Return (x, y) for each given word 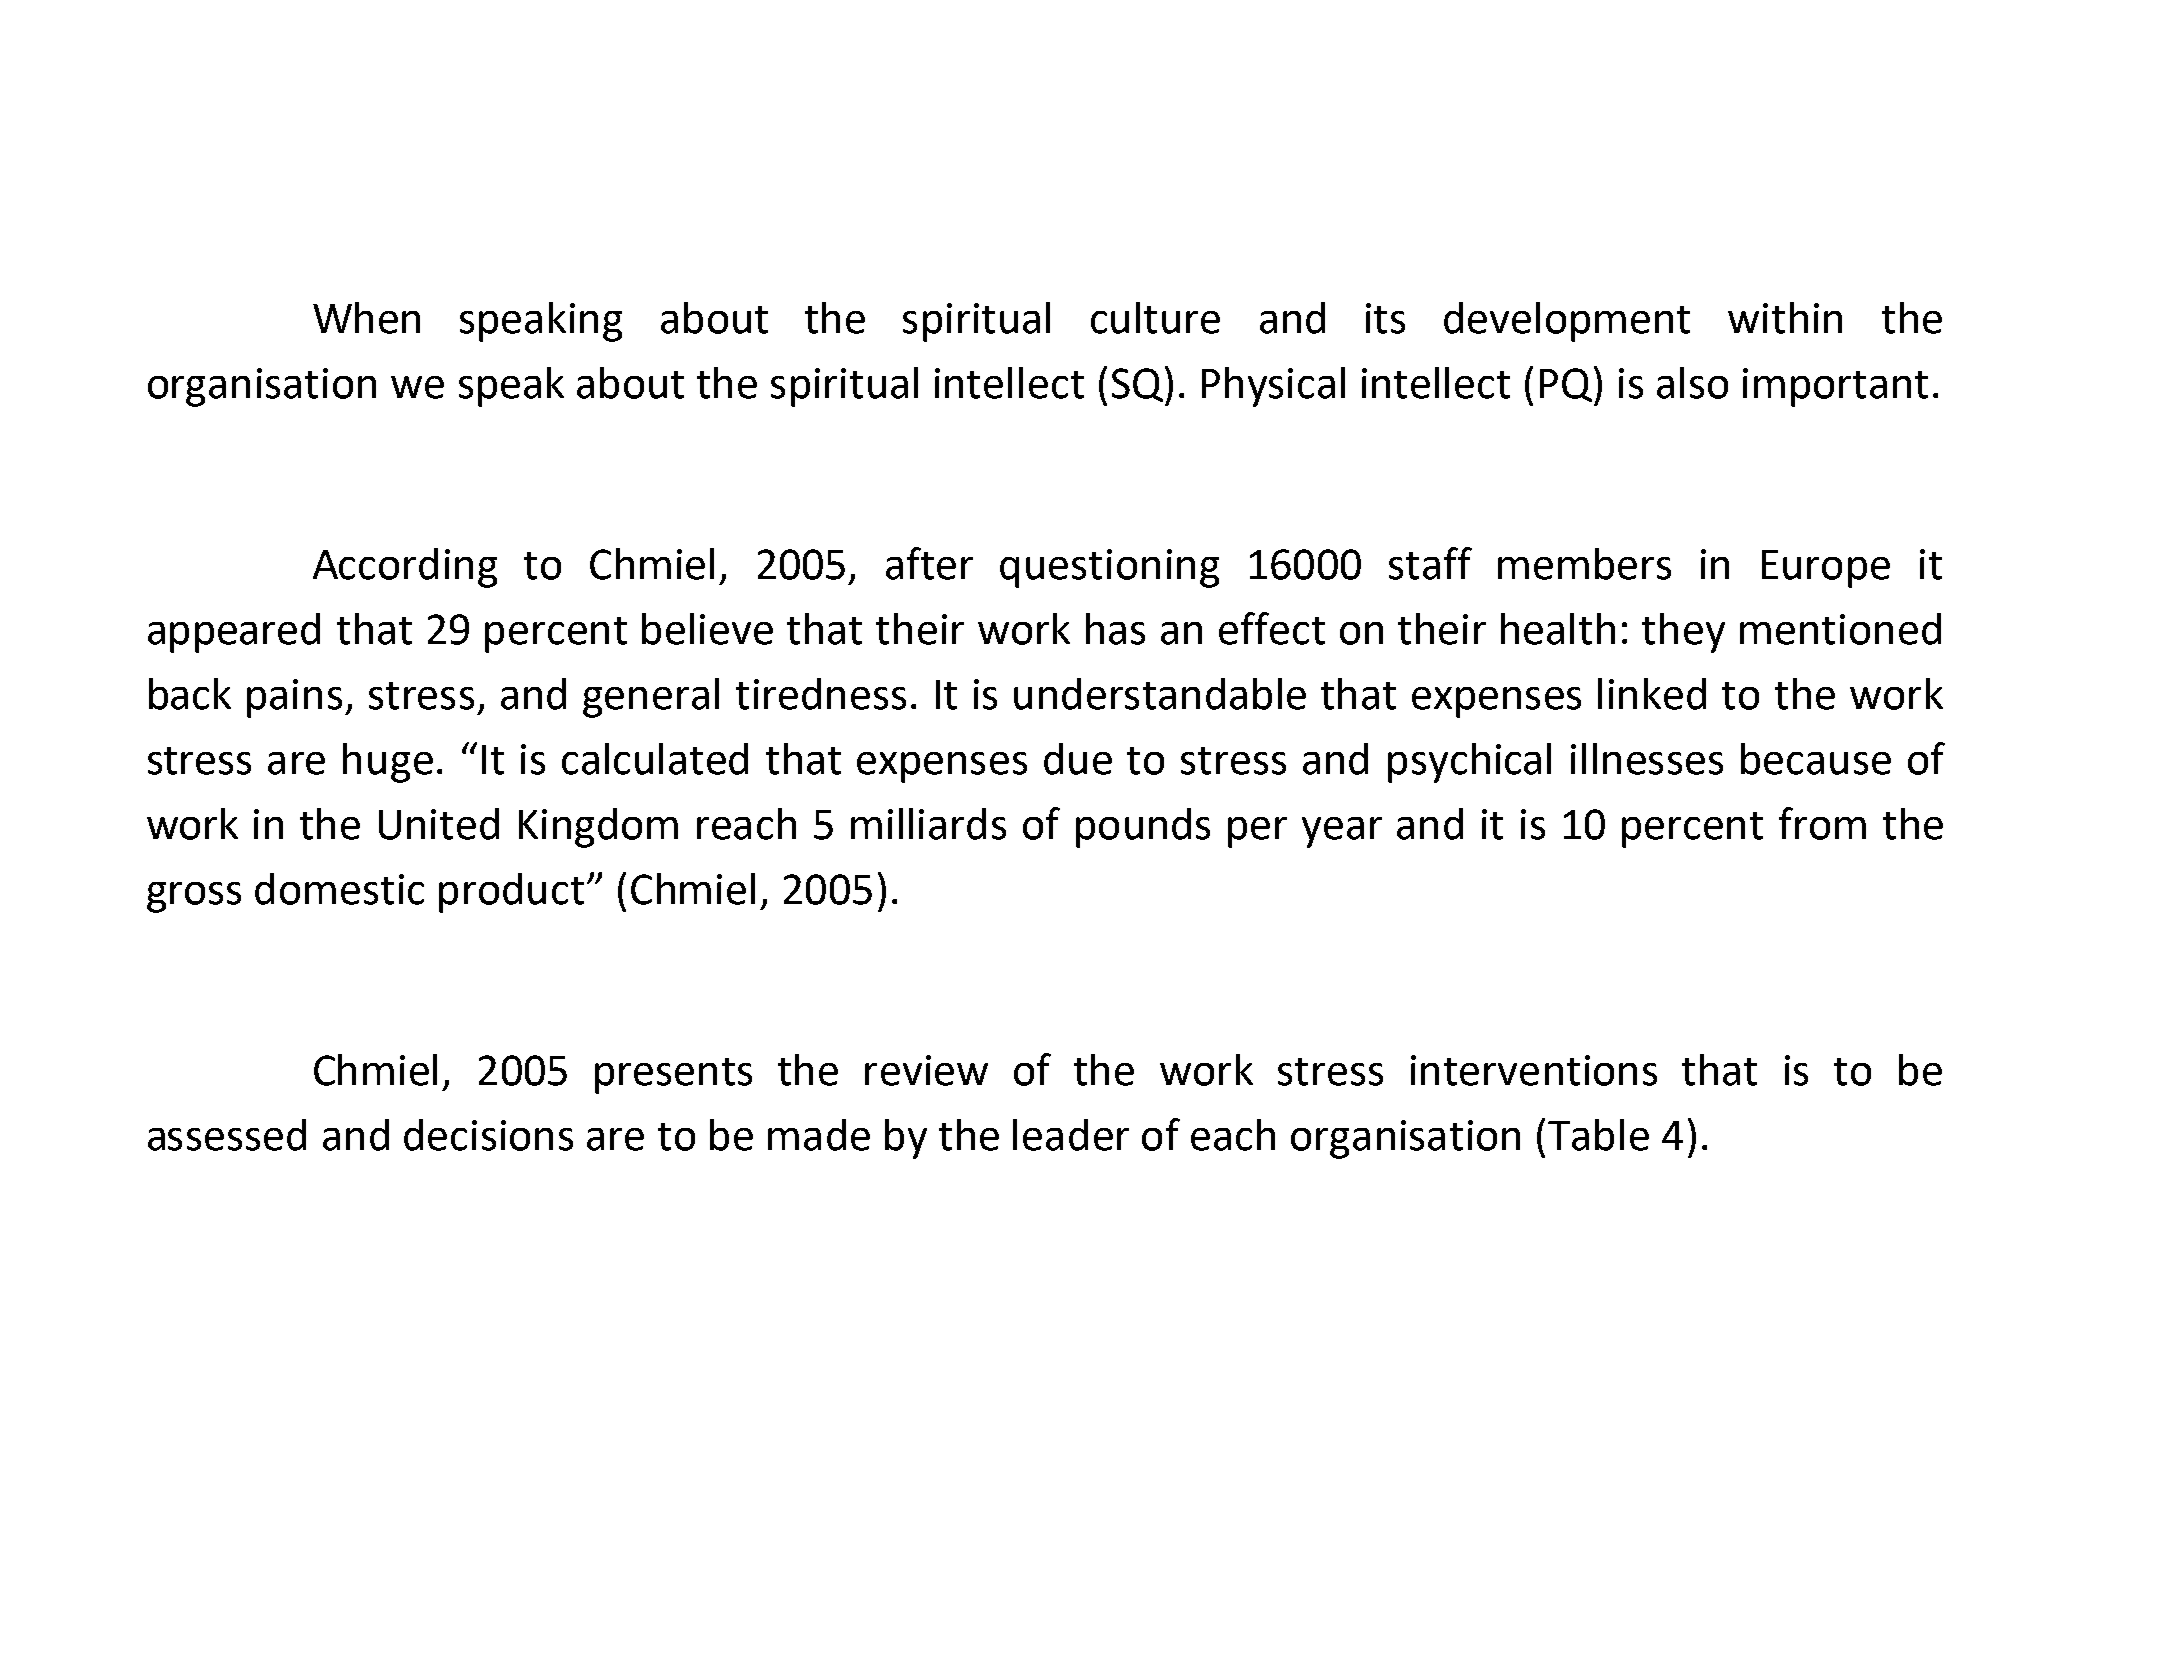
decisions (488, 1135)
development (1567, 322)
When (366, 318)
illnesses (1647, 759)
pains (294, 698)
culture (1155, 318)
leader (1071, 1135)
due (1078, 759)
